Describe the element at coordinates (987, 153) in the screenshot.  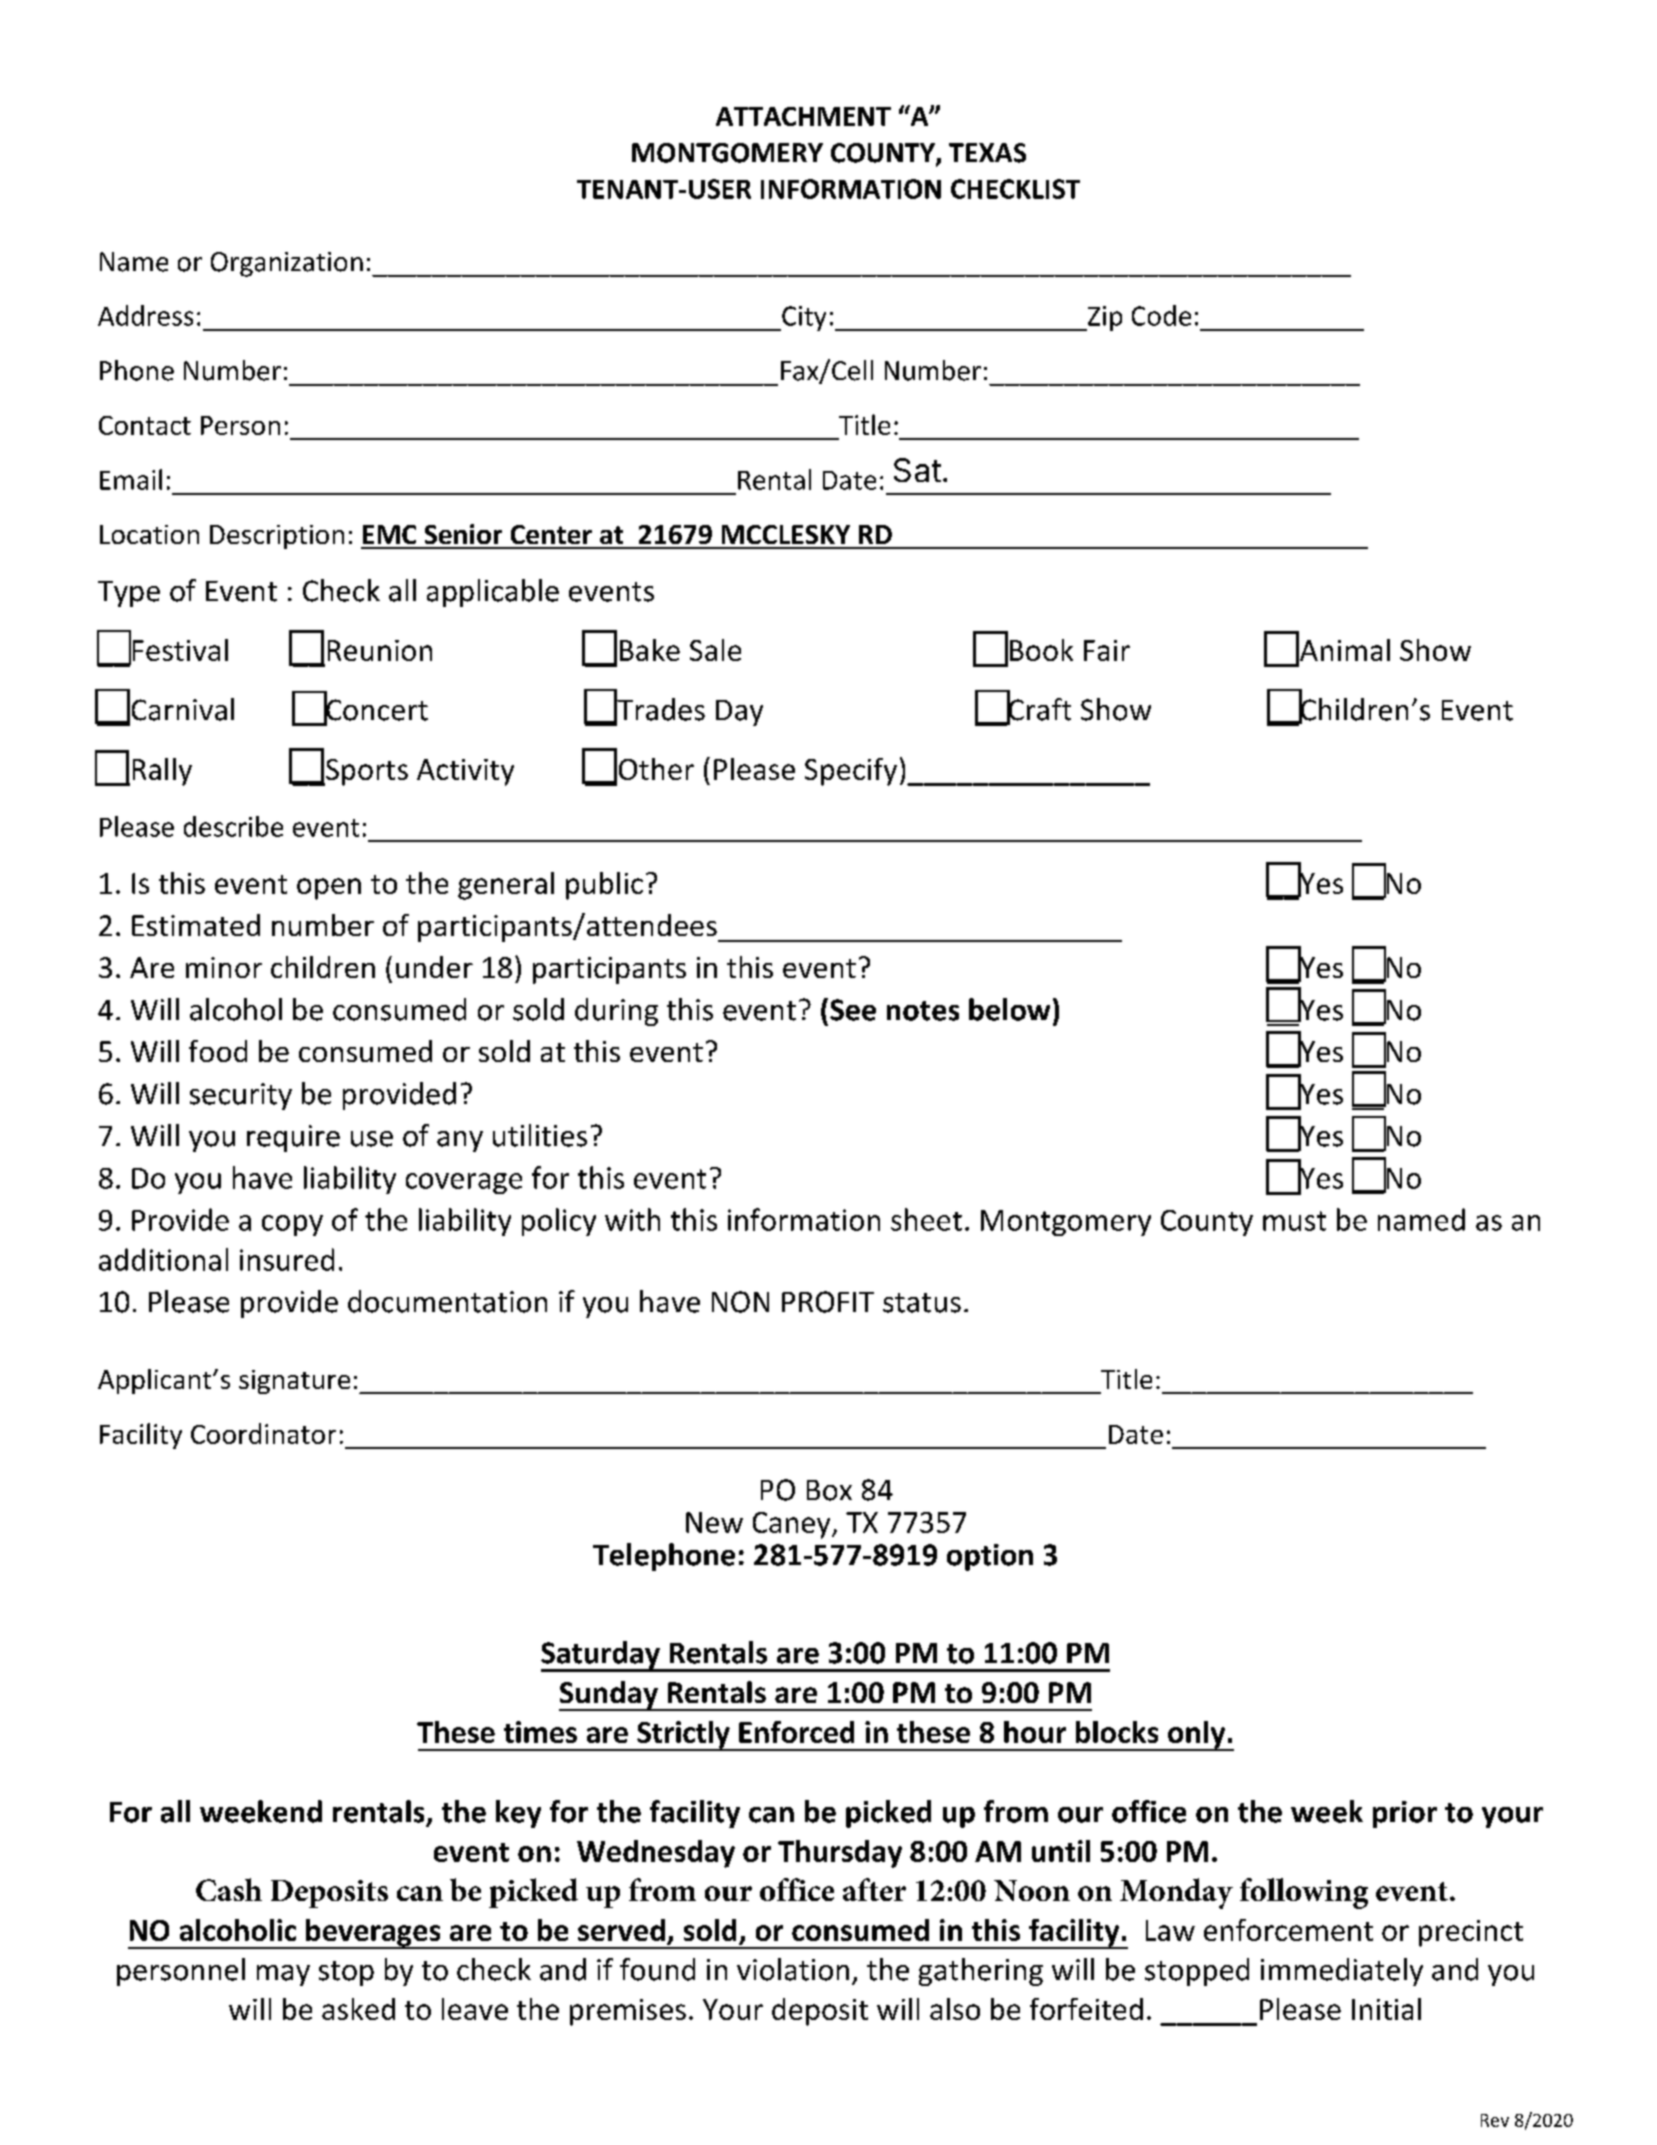
I see `TEXAS` at that location.
